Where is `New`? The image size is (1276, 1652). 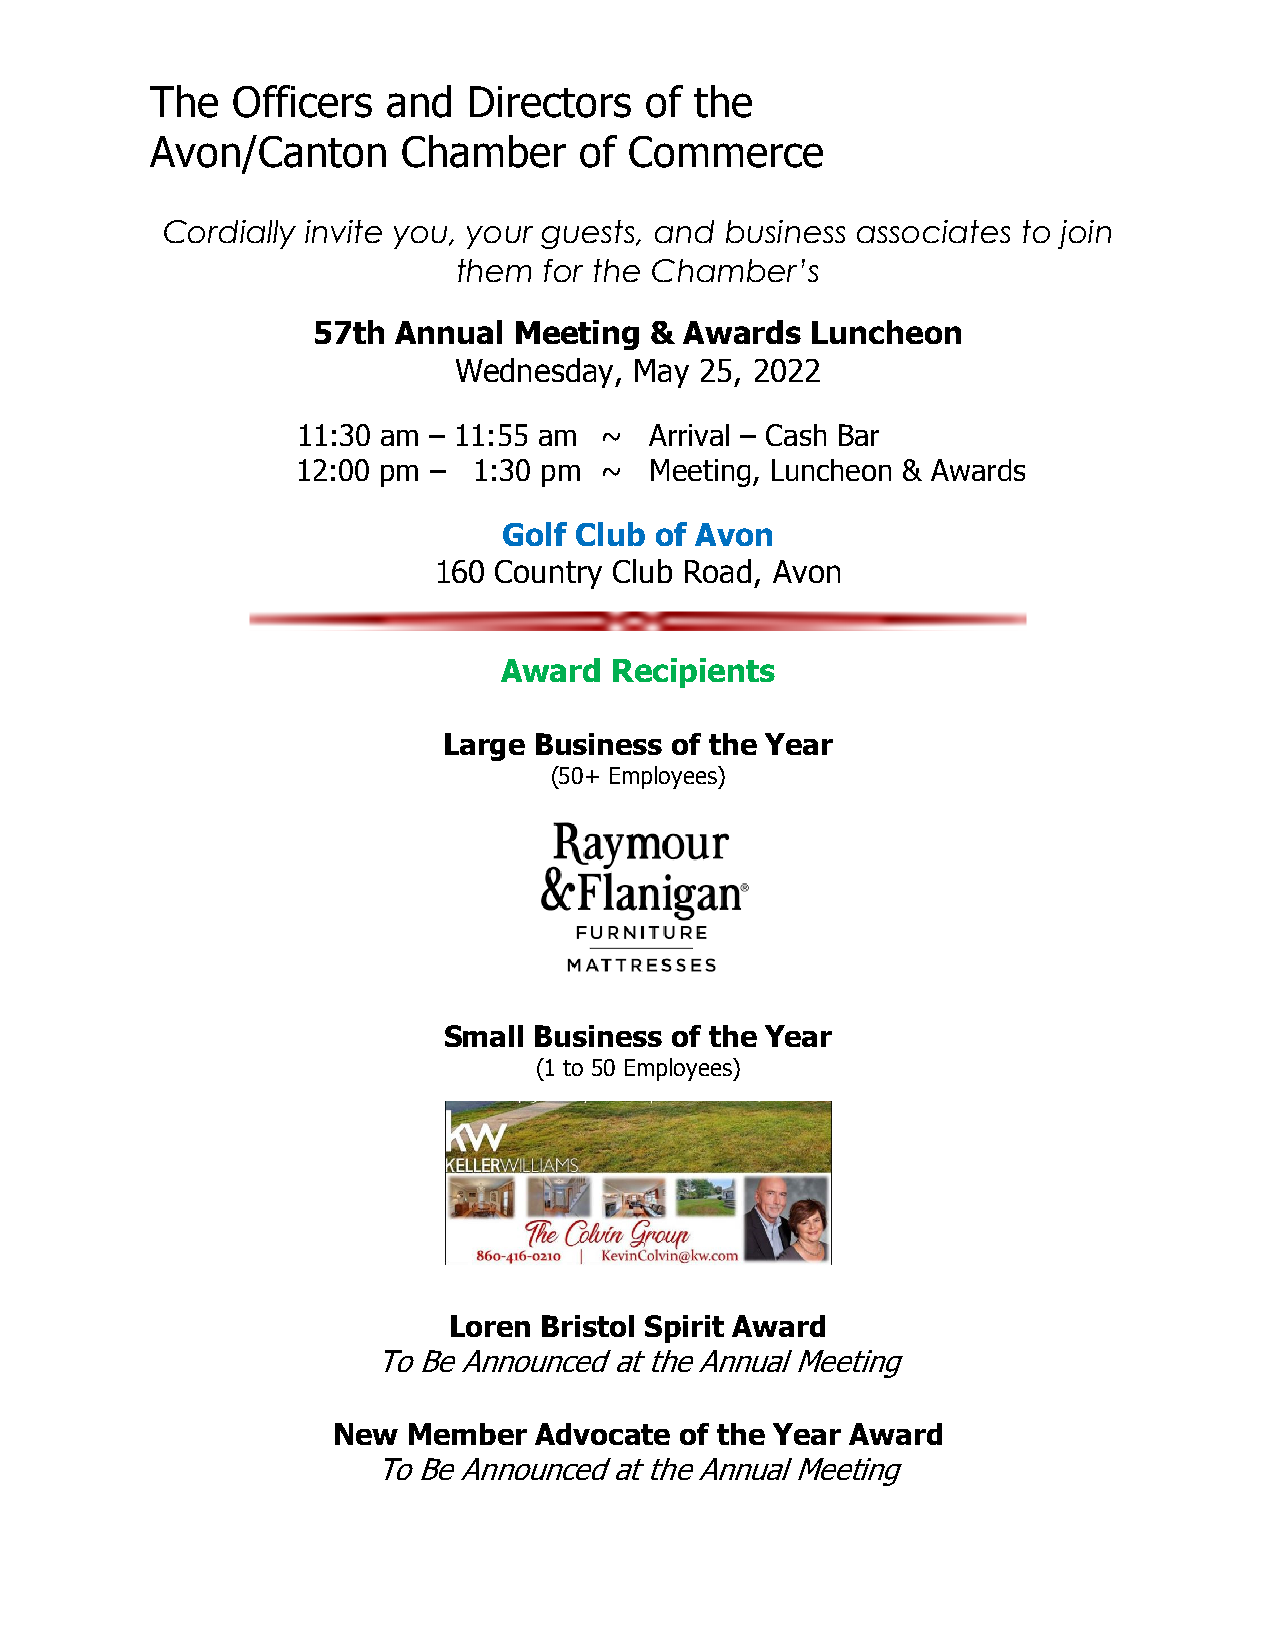 New is located at coordinates (366, 1434).
